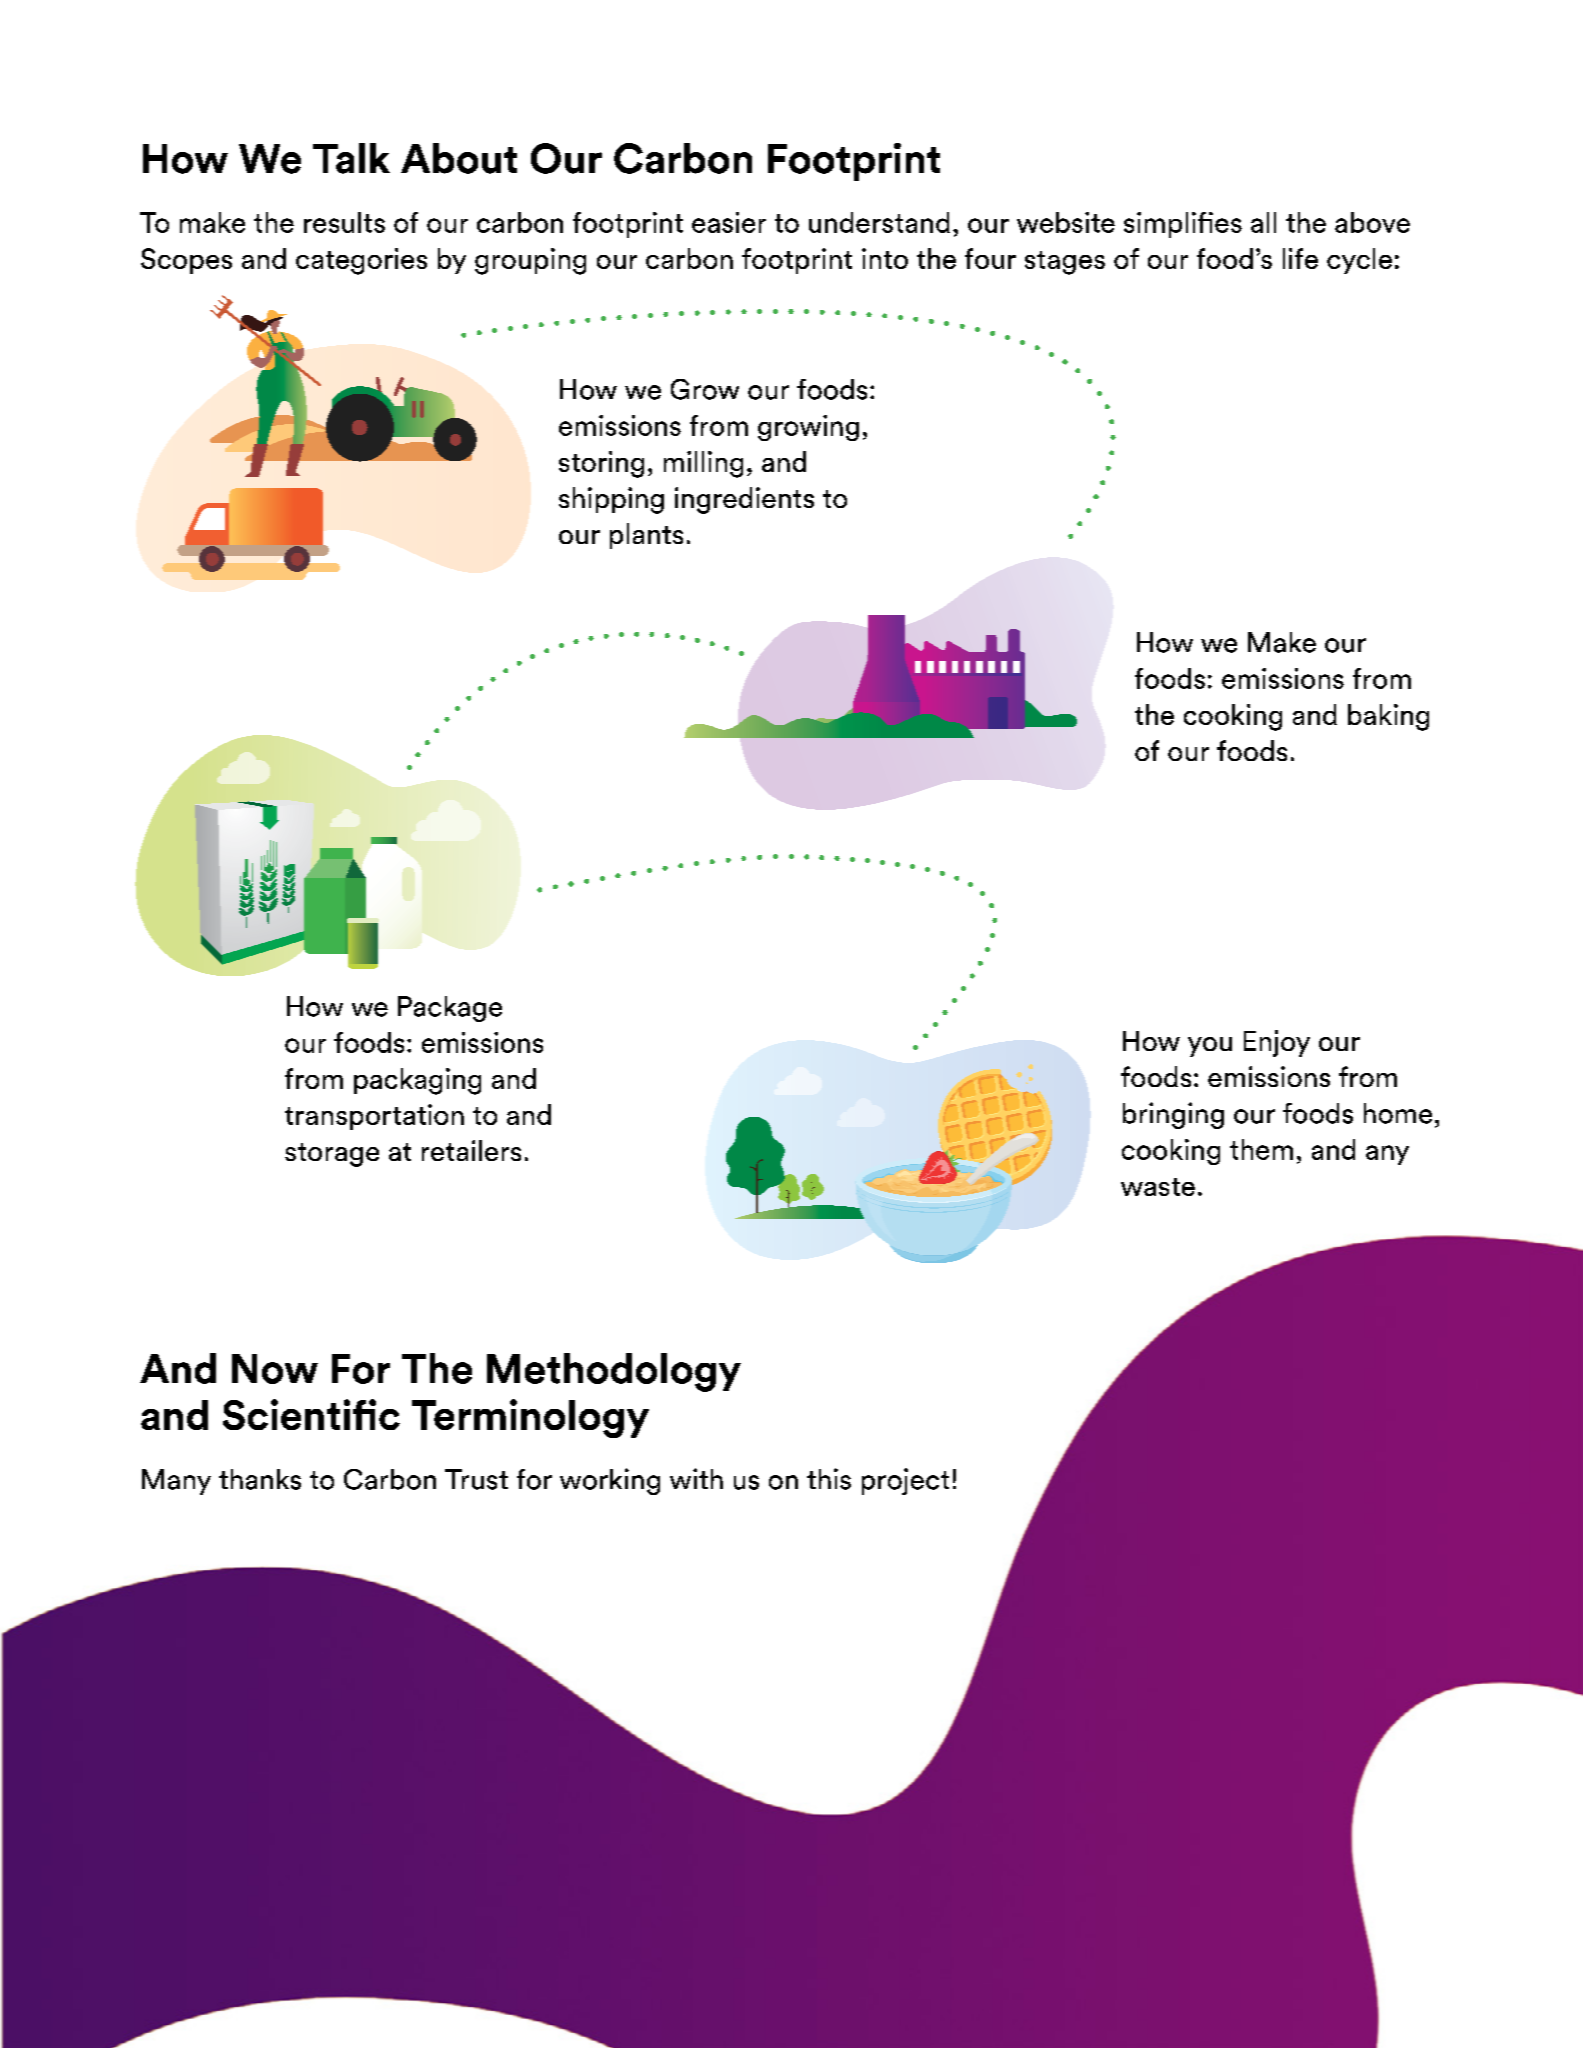  Describe the element at coordinates (450, 1009) in the screenshot. I see `Package` at that location.
